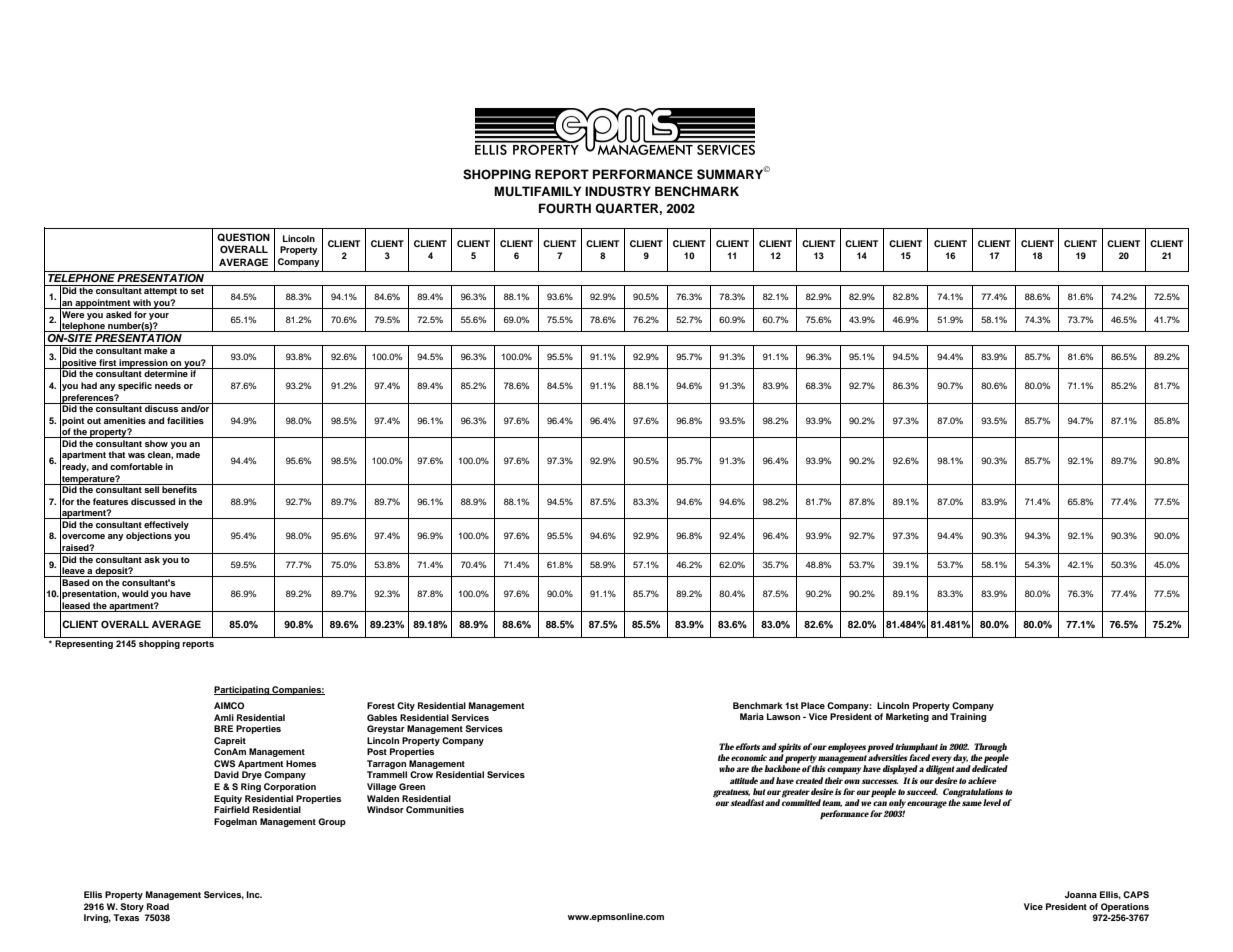  I want to click on QUESTION, so click(243, 237).
